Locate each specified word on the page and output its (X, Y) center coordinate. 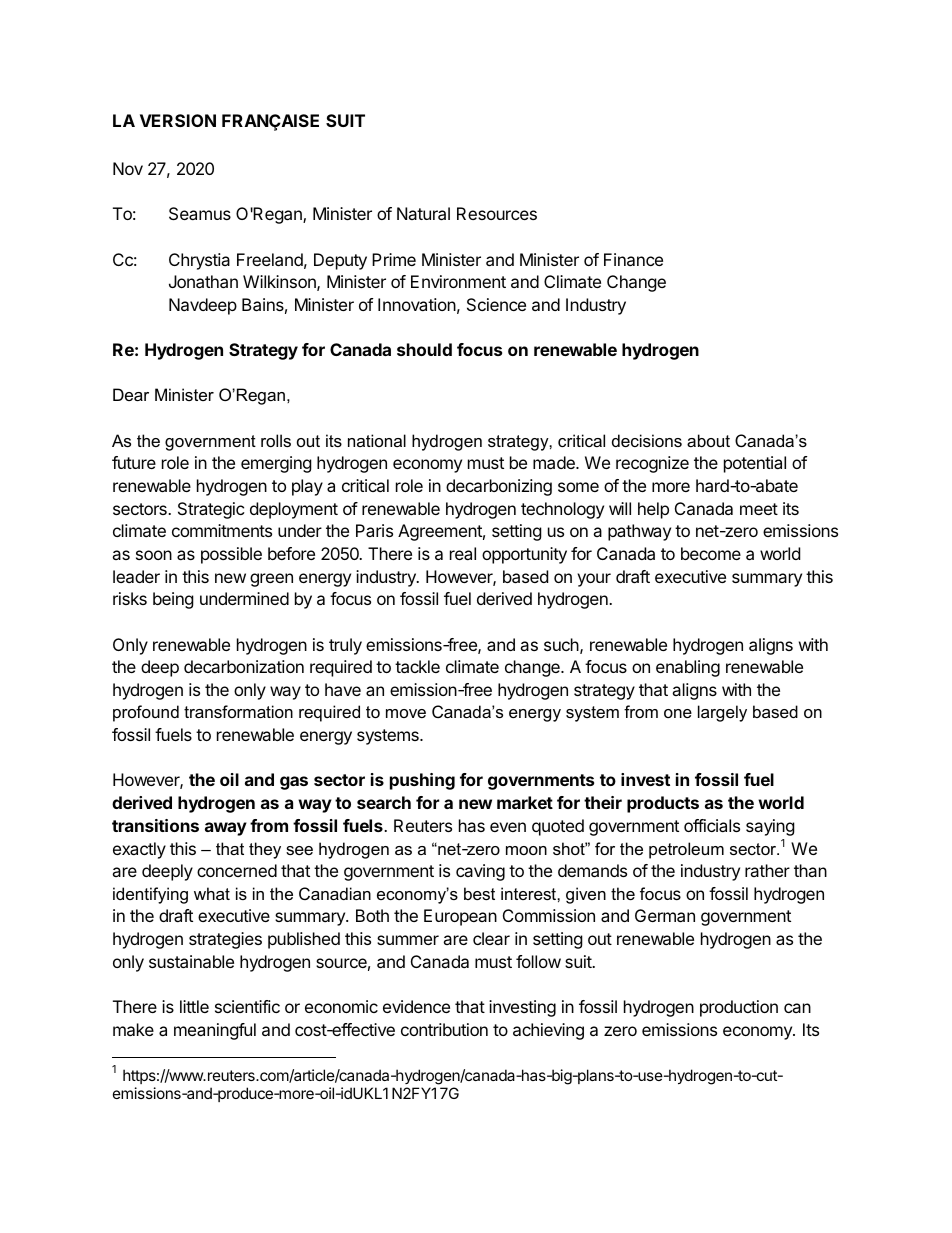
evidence (416, 1006)
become (711, 553)
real (463, 553)
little (194, 1006)
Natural (423, 213)
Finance (633, 259)
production (739, 1008)
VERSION (178, 120)
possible (231, 555)
